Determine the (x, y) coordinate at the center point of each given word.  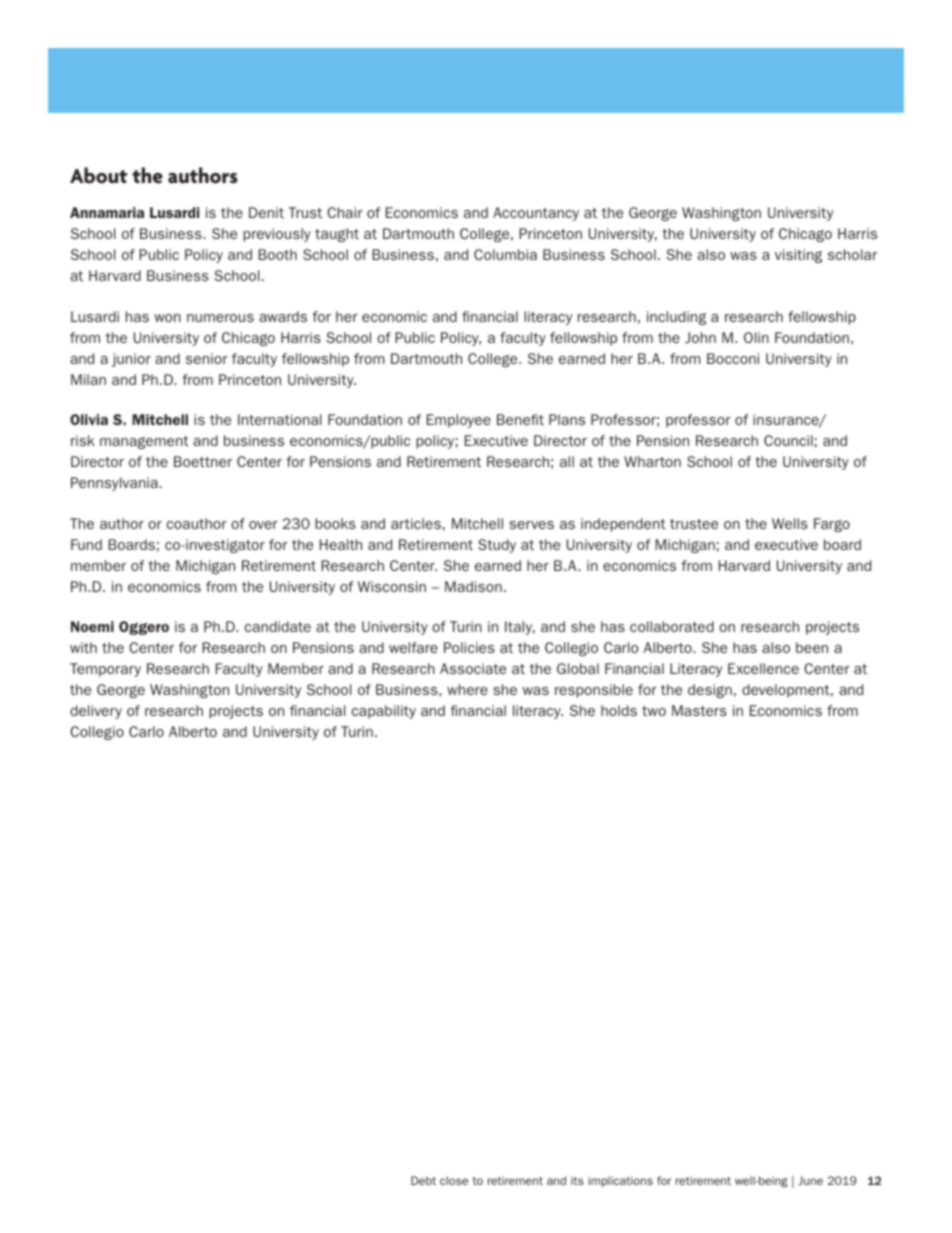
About (99, 175)
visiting (798, 256)
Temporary (105, 670)
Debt (423, 1180)
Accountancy (536, 214)
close (454, 1180)
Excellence (763, 668)
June (810, 1180)
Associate (473, 668)
